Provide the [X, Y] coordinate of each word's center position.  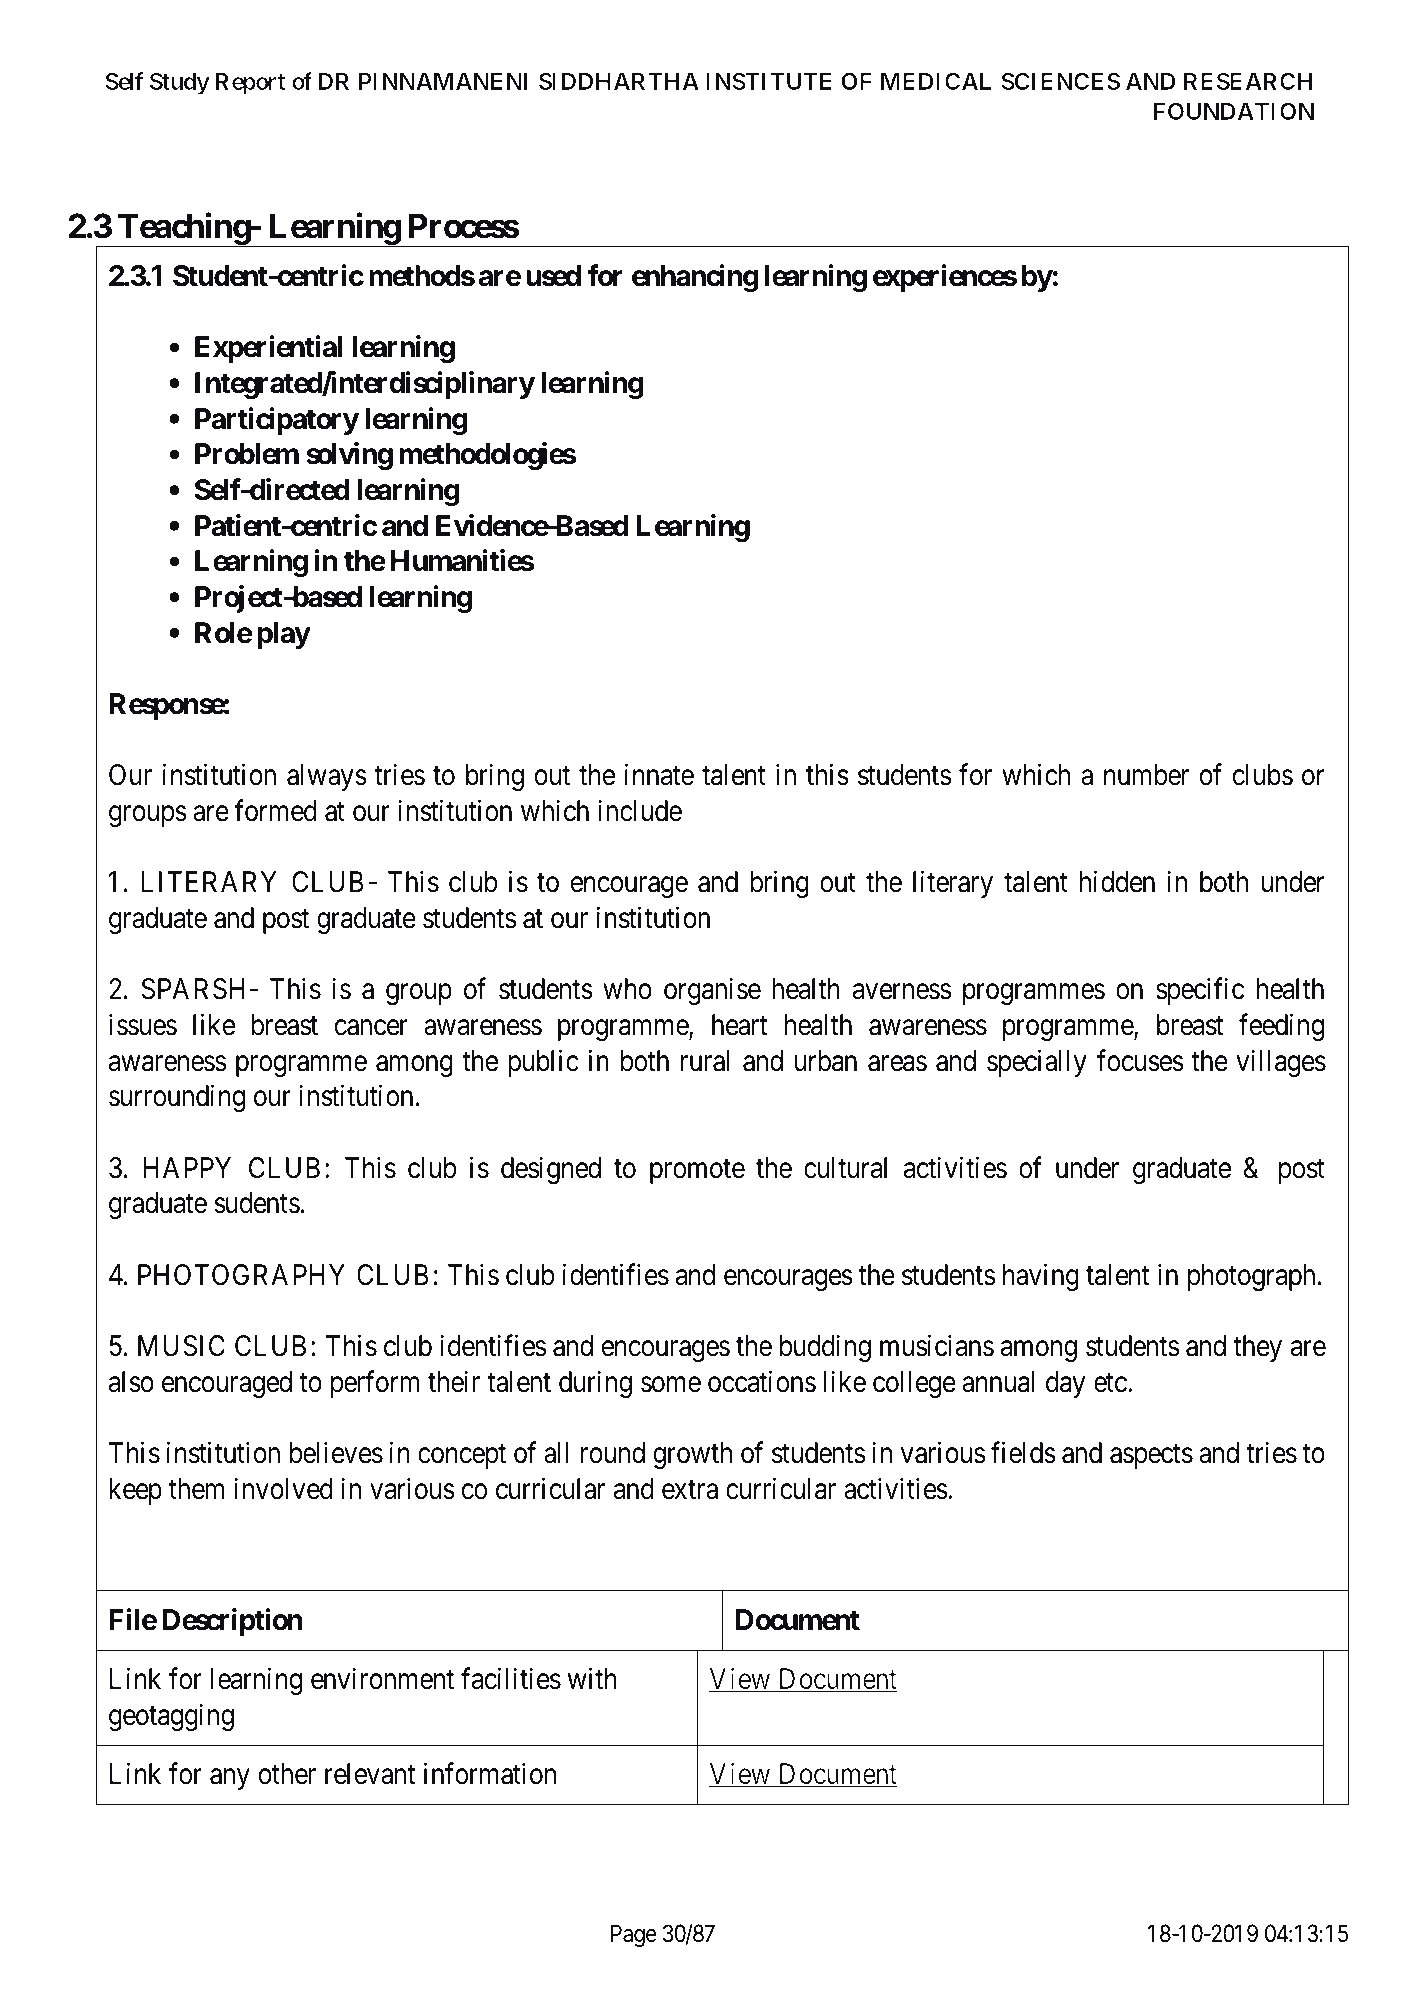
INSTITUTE [769, 81]
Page [634, 1935]
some [671, 1385]
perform [375, 1384]
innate [659, 775]
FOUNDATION [1234, 111]
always [327, 777]
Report [250, 84]
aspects [1151, 1456]
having [1041, 1277]
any [230, 1779]
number [1146, 775]
